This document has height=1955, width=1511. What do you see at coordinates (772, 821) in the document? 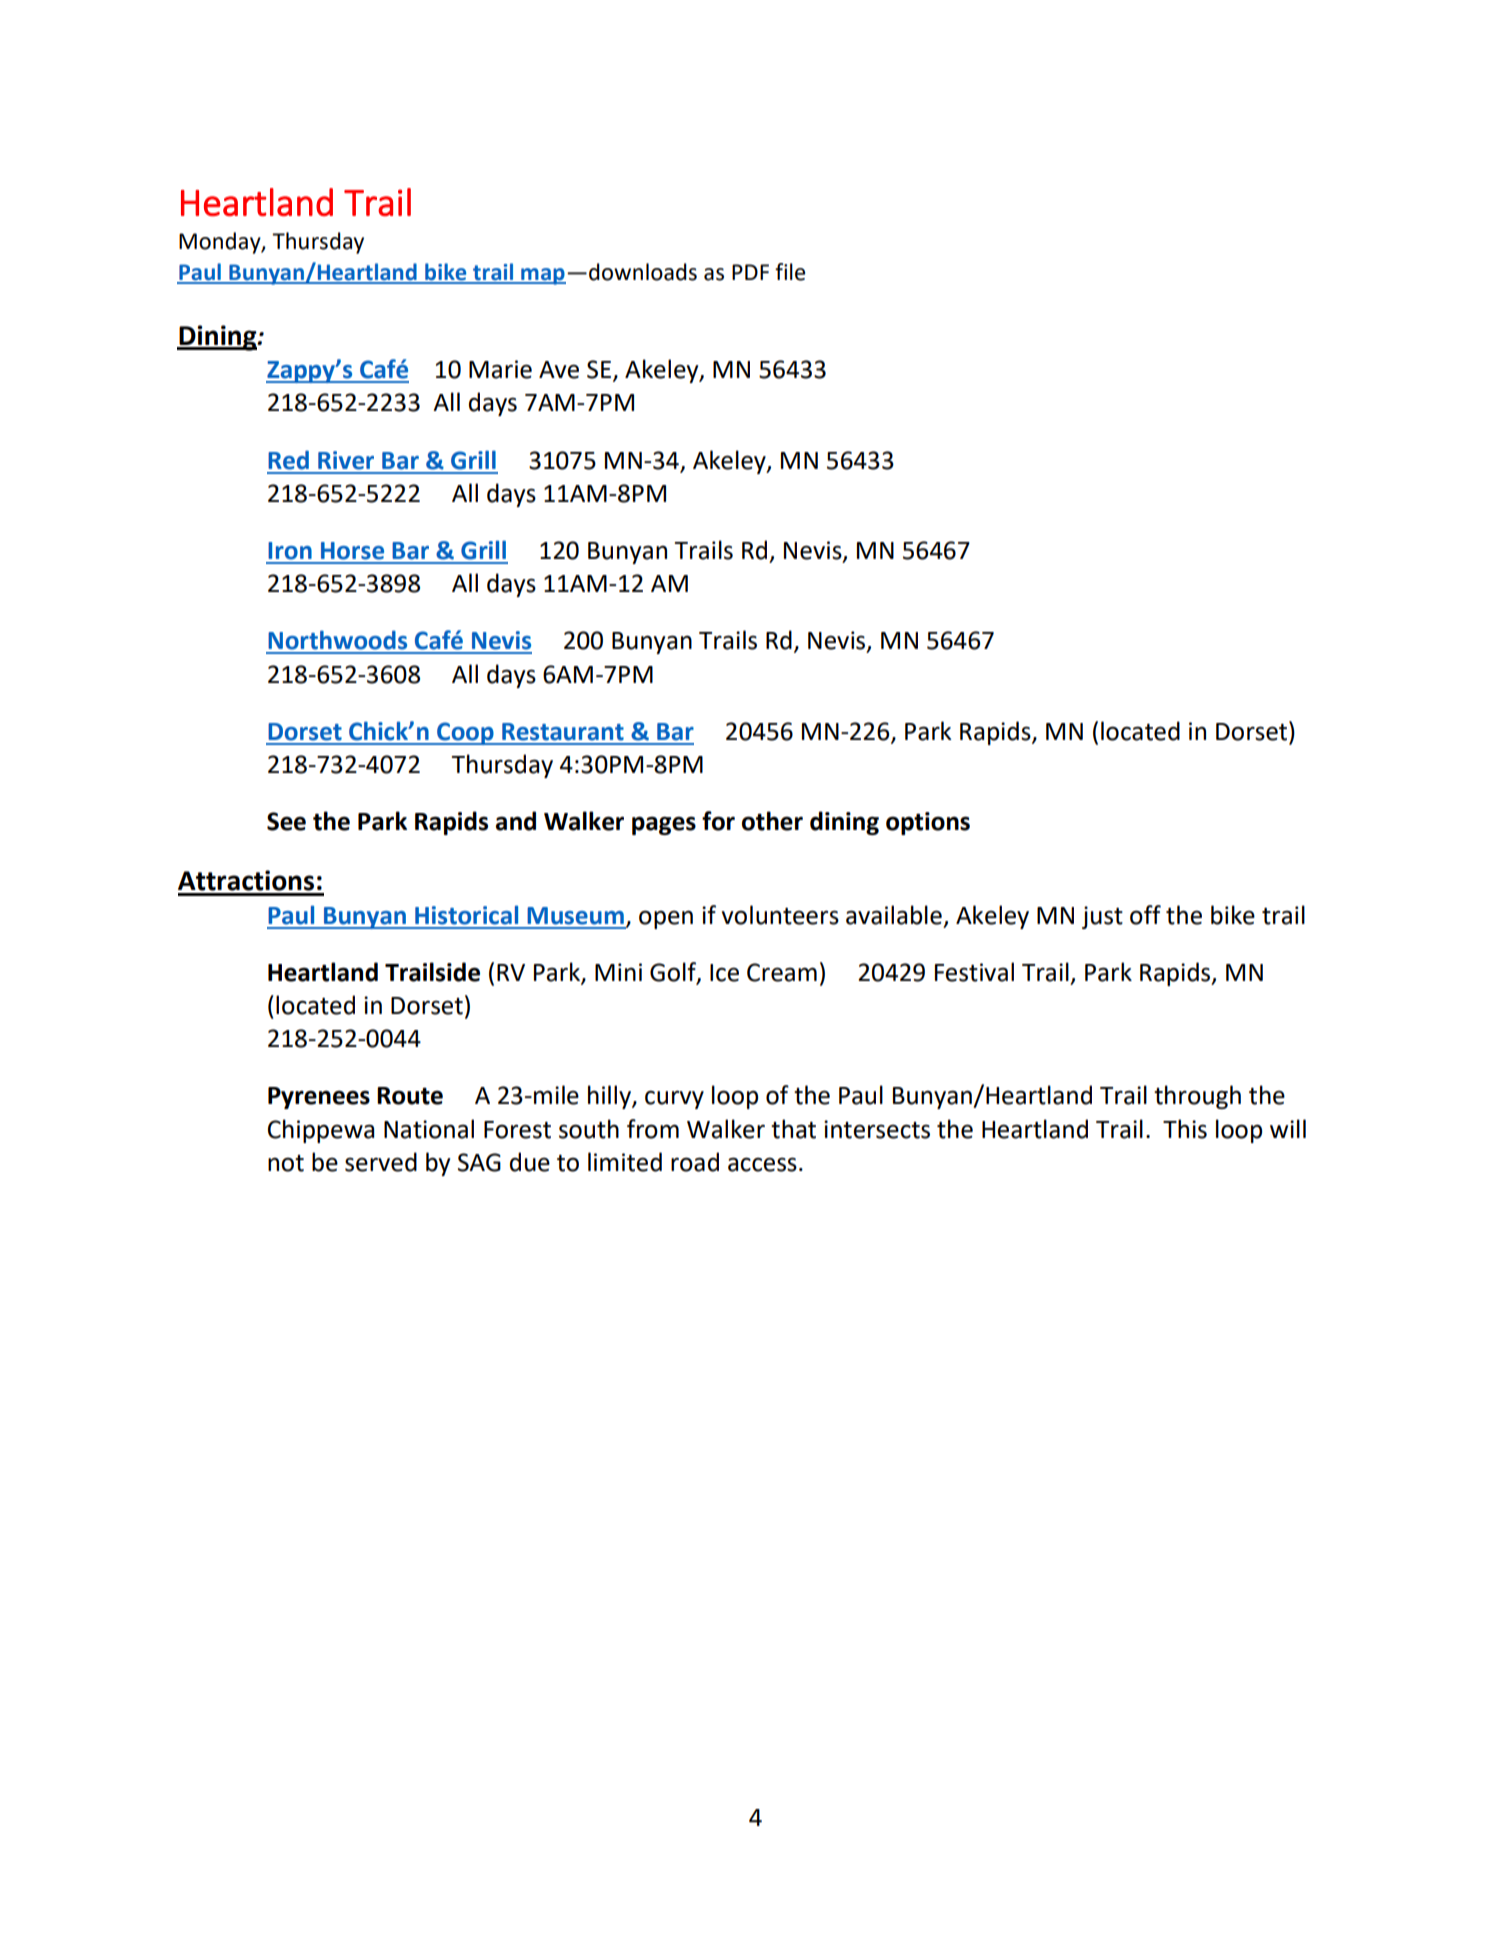
I see `other` at bounding box center [772, 821].
